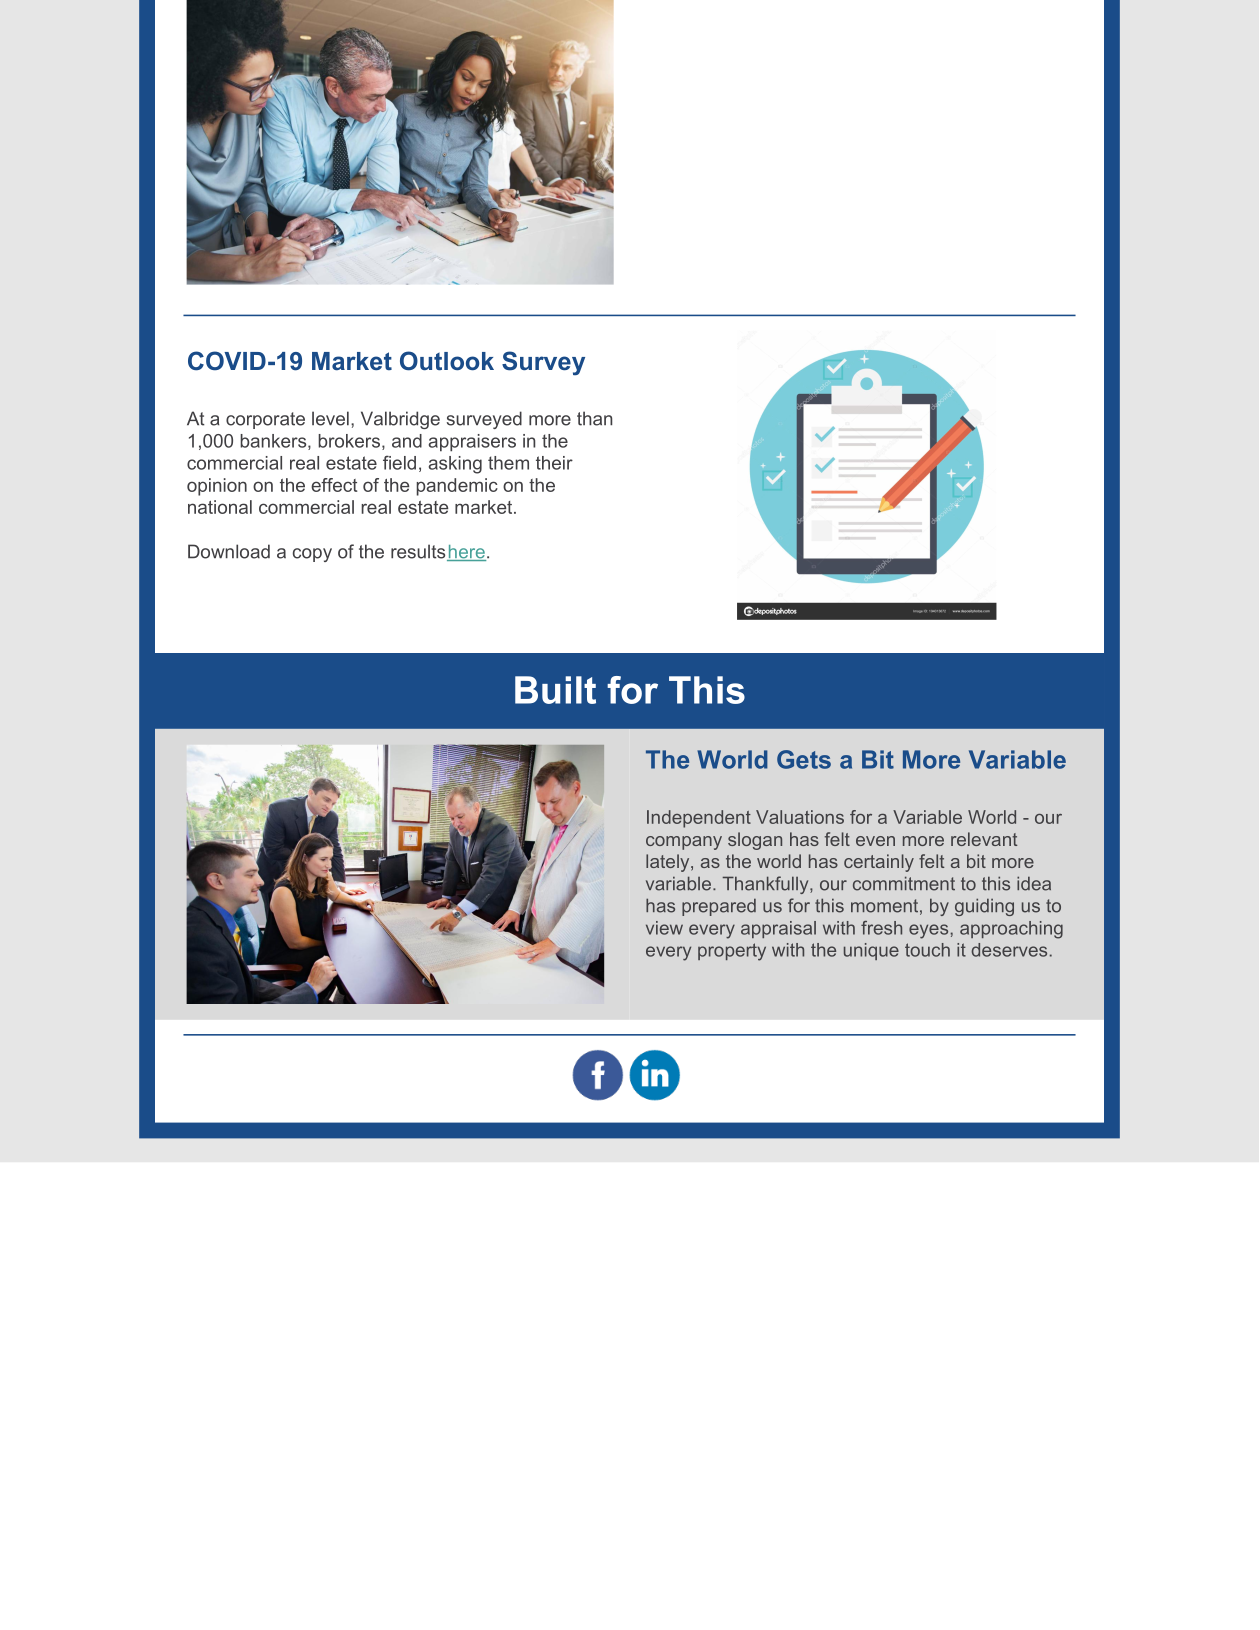 The image size is (1260, 1630). I want to click on Outlook, so click(447, 361).
